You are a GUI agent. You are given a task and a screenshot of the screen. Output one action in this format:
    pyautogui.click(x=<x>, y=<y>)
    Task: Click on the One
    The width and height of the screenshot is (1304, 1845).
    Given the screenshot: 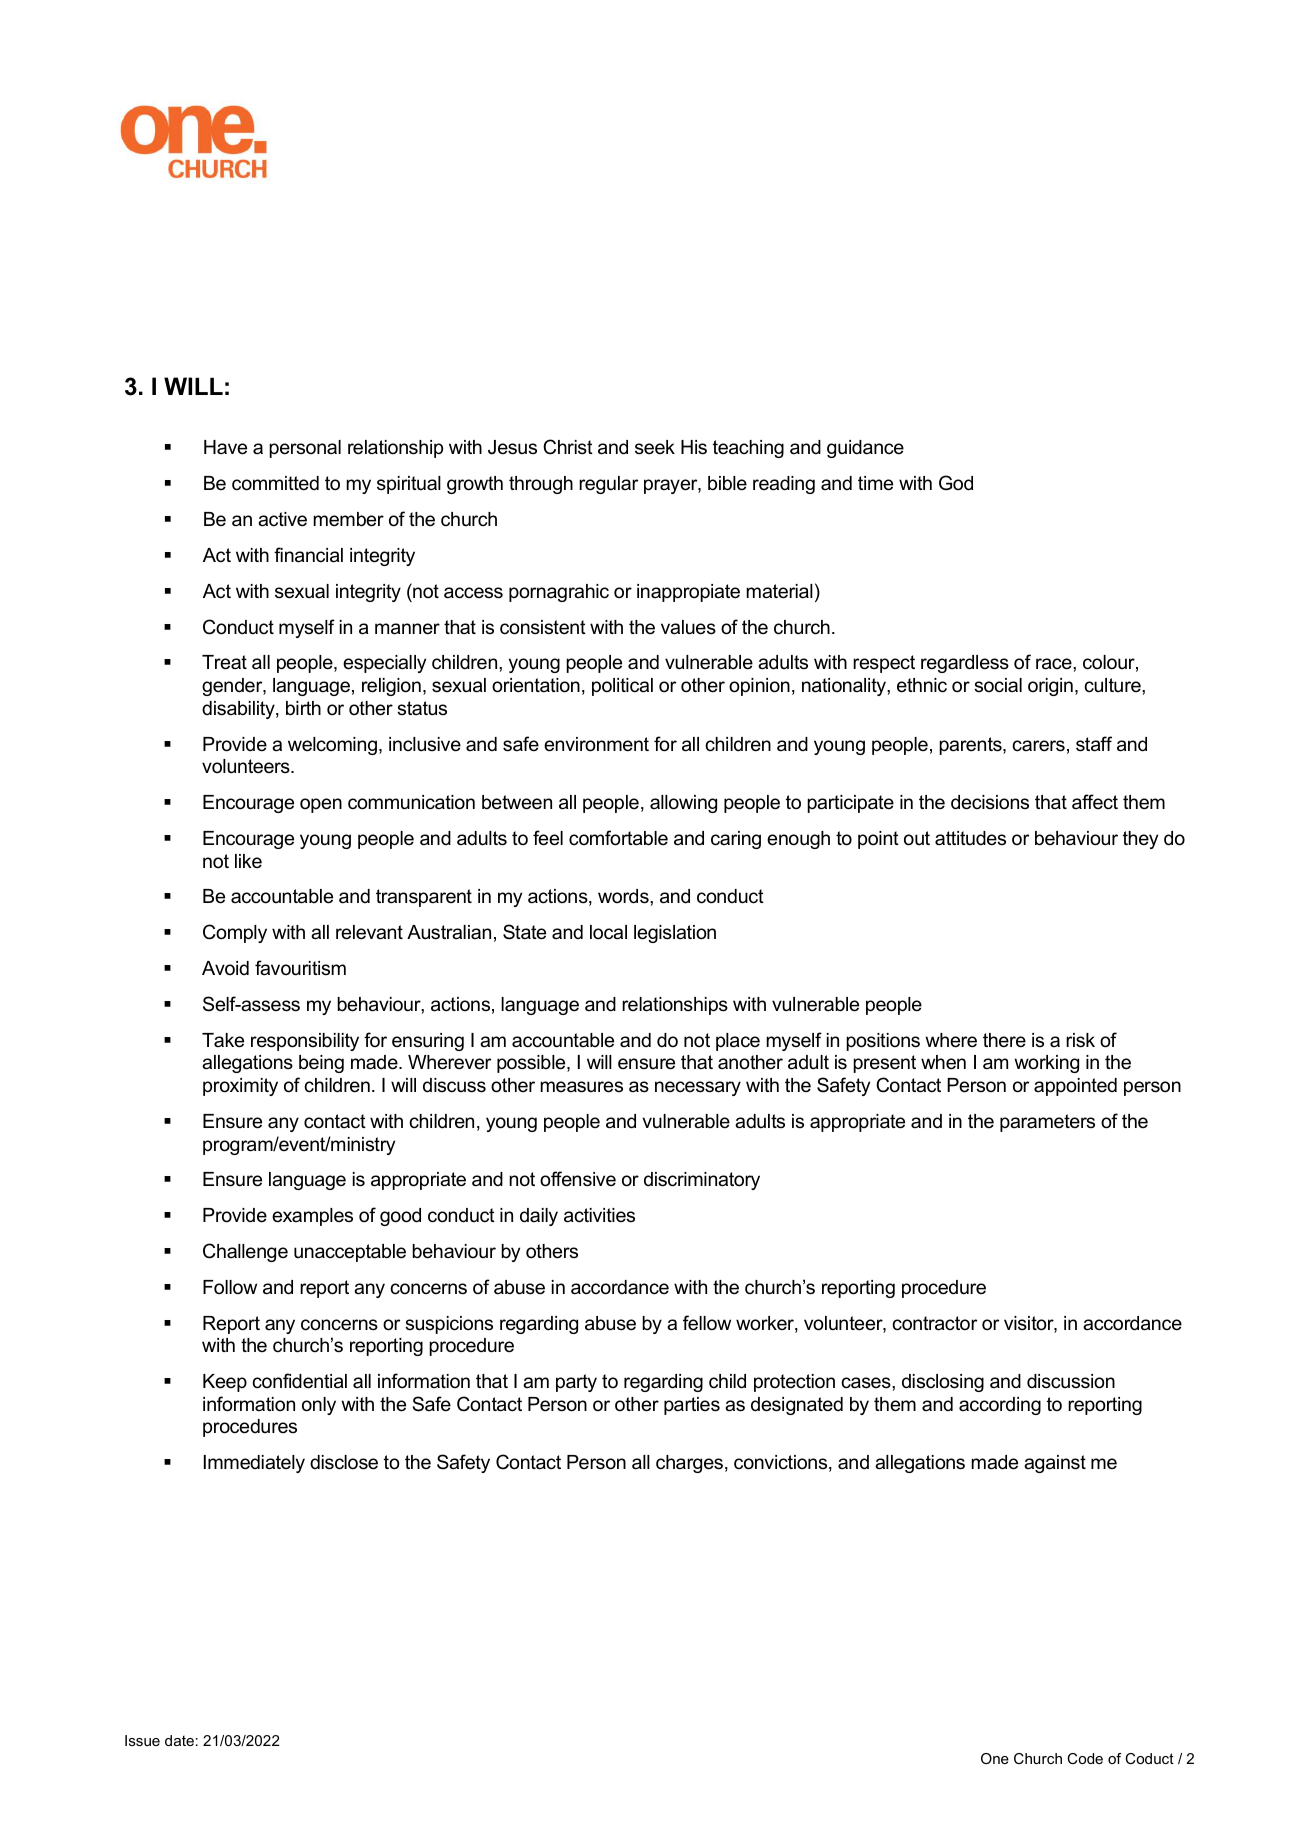 What is the action you would take?
    pyautogui.click(x=995, y=1758)
